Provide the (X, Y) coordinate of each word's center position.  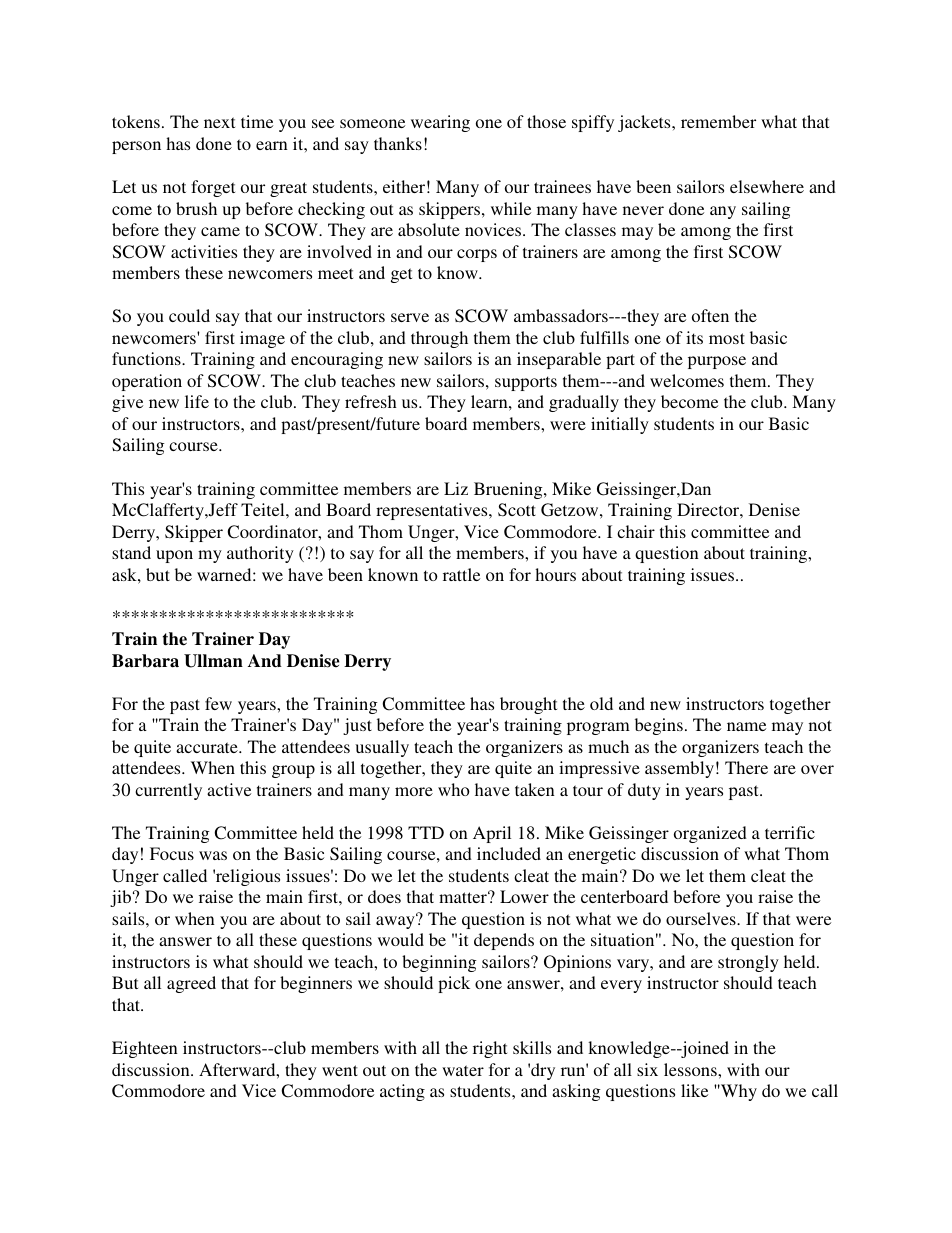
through (439, 339)
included (509, 853)
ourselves (702, 918)
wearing (440, 123)
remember (718, 121)
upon (174, 556)
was (213, 855)
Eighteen (145, 1049)
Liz (456, 488)
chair (636, 531)
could (189, 315)
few (218, 703)
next (219, 122)
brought (528, 705)
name (746, 726)
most (727, 338)
